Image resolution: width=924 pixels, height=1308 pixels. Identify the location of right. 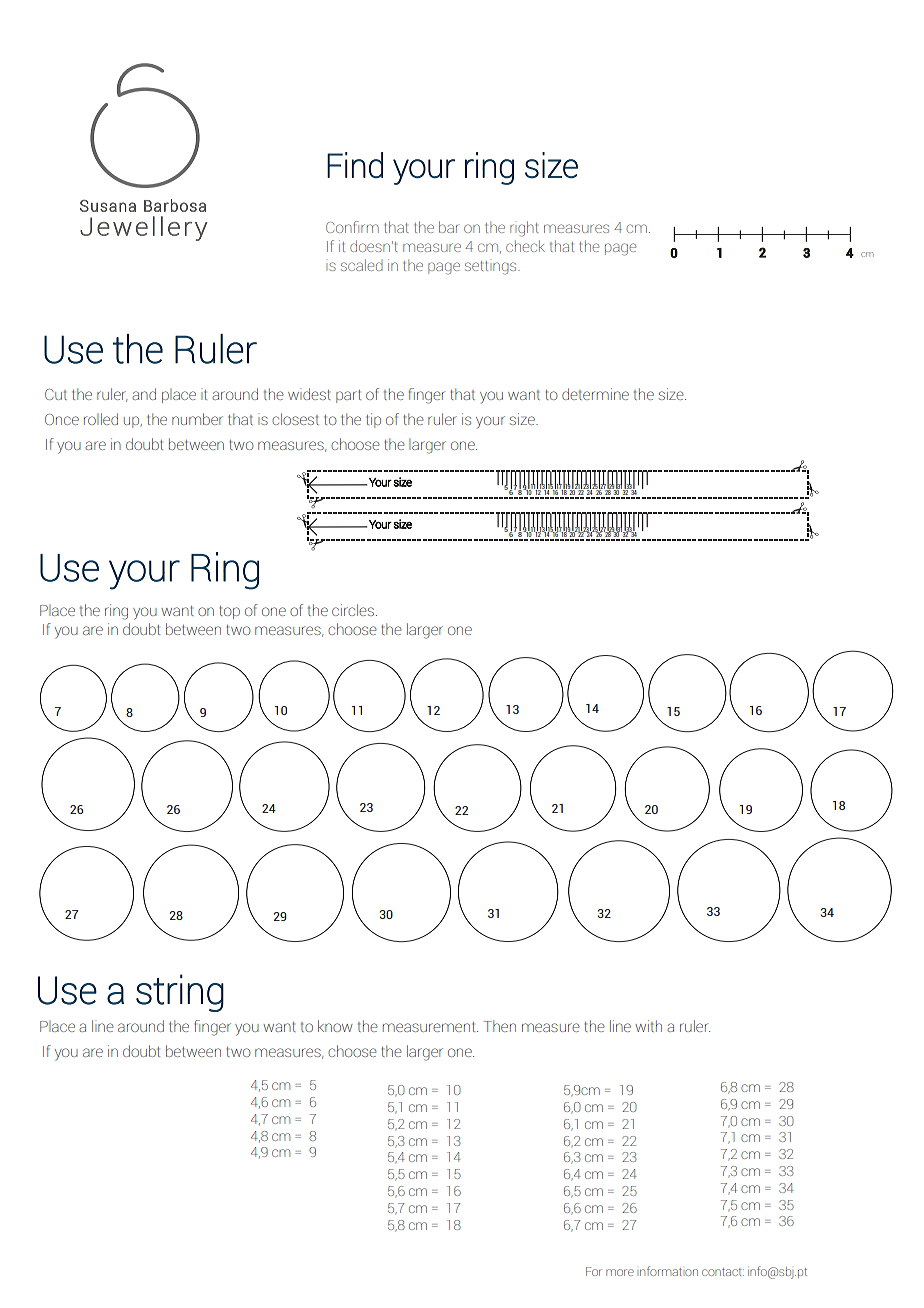
(524, 229).
